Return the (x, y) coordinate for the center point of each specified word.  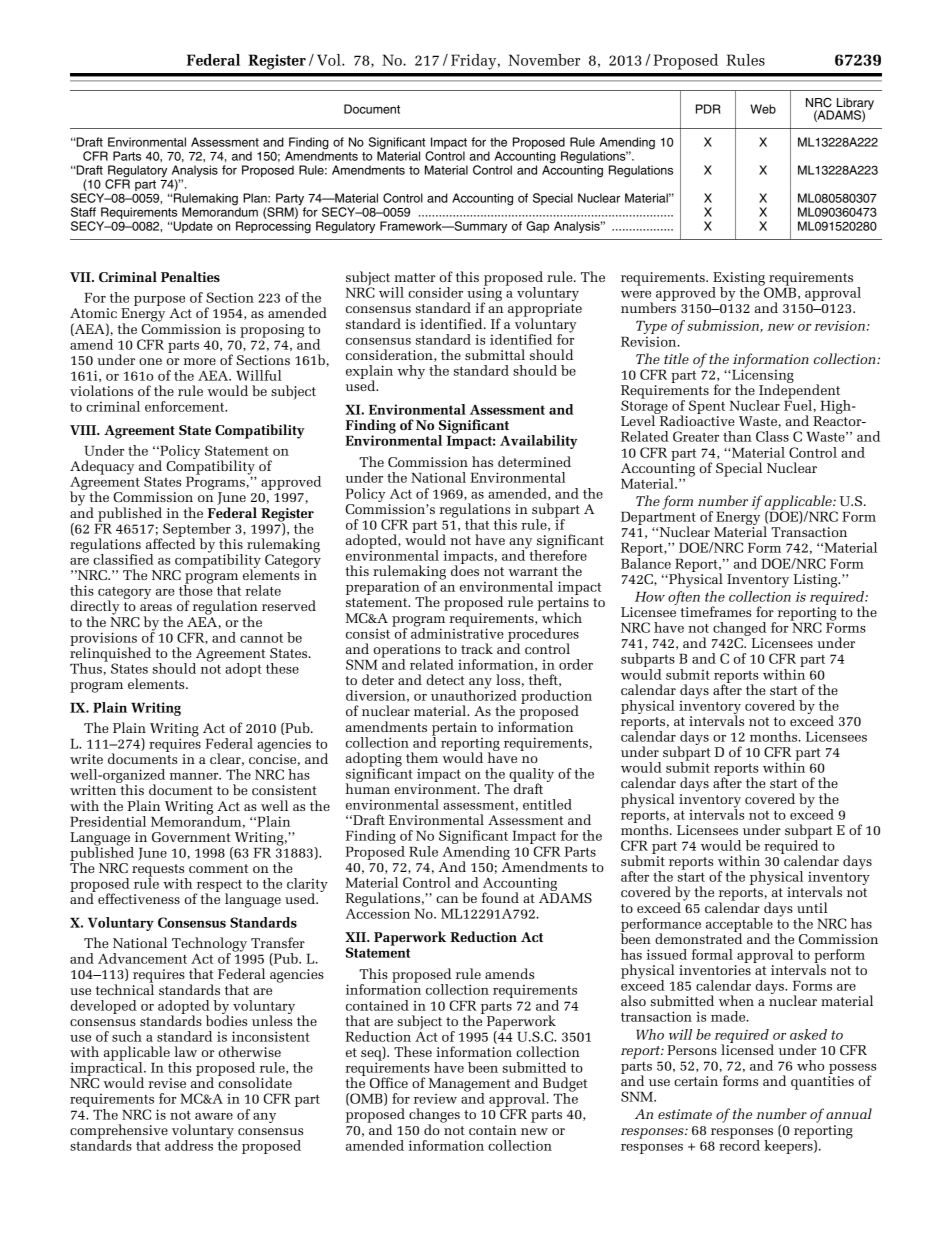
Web (763, 109)
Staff (83, 212)
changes (434, 1116)
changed (739, 630)
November (544, 60)
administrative (457, 632)
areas (156, 607)
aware (214, 1116)
